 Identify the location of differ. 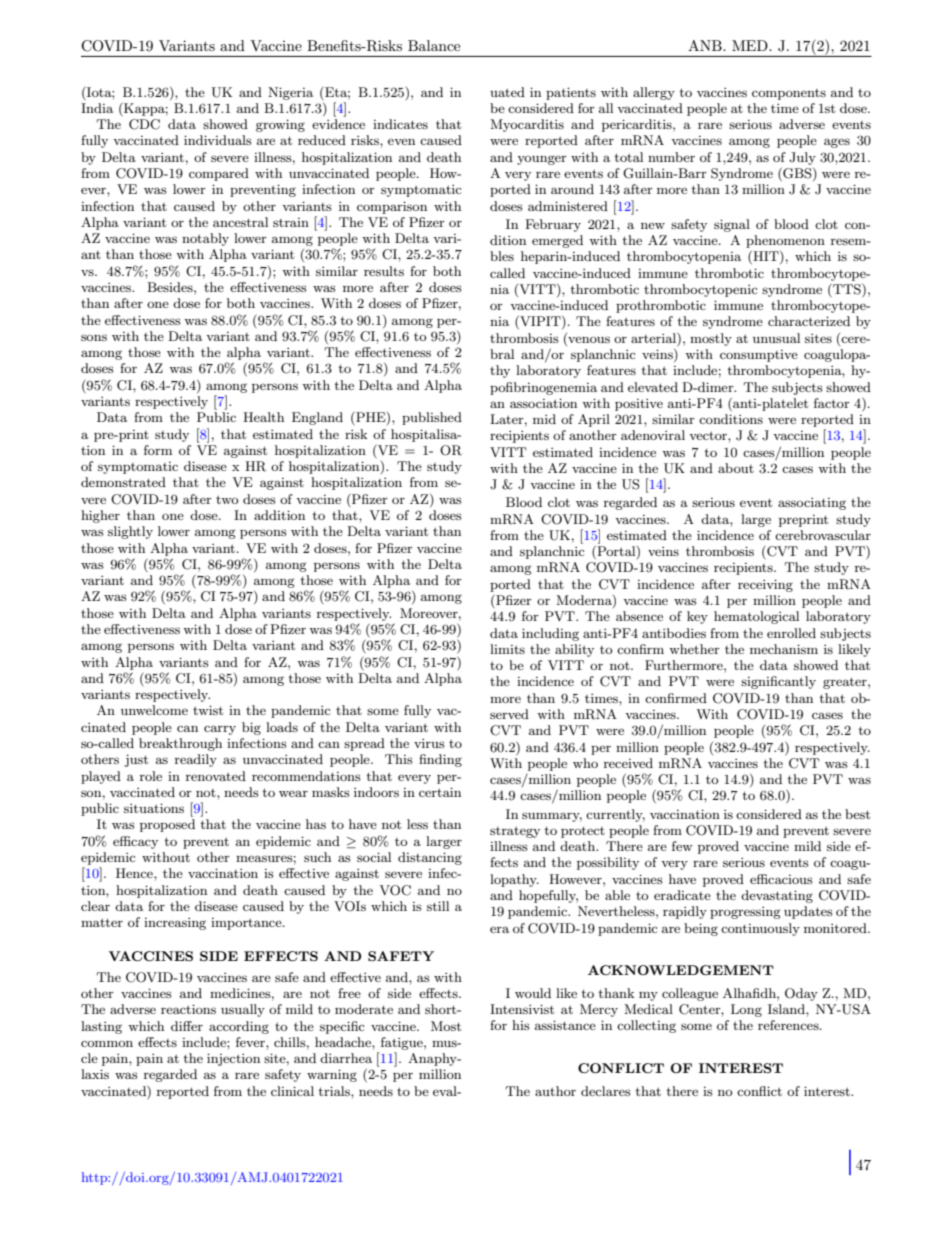
(187, 1026).
